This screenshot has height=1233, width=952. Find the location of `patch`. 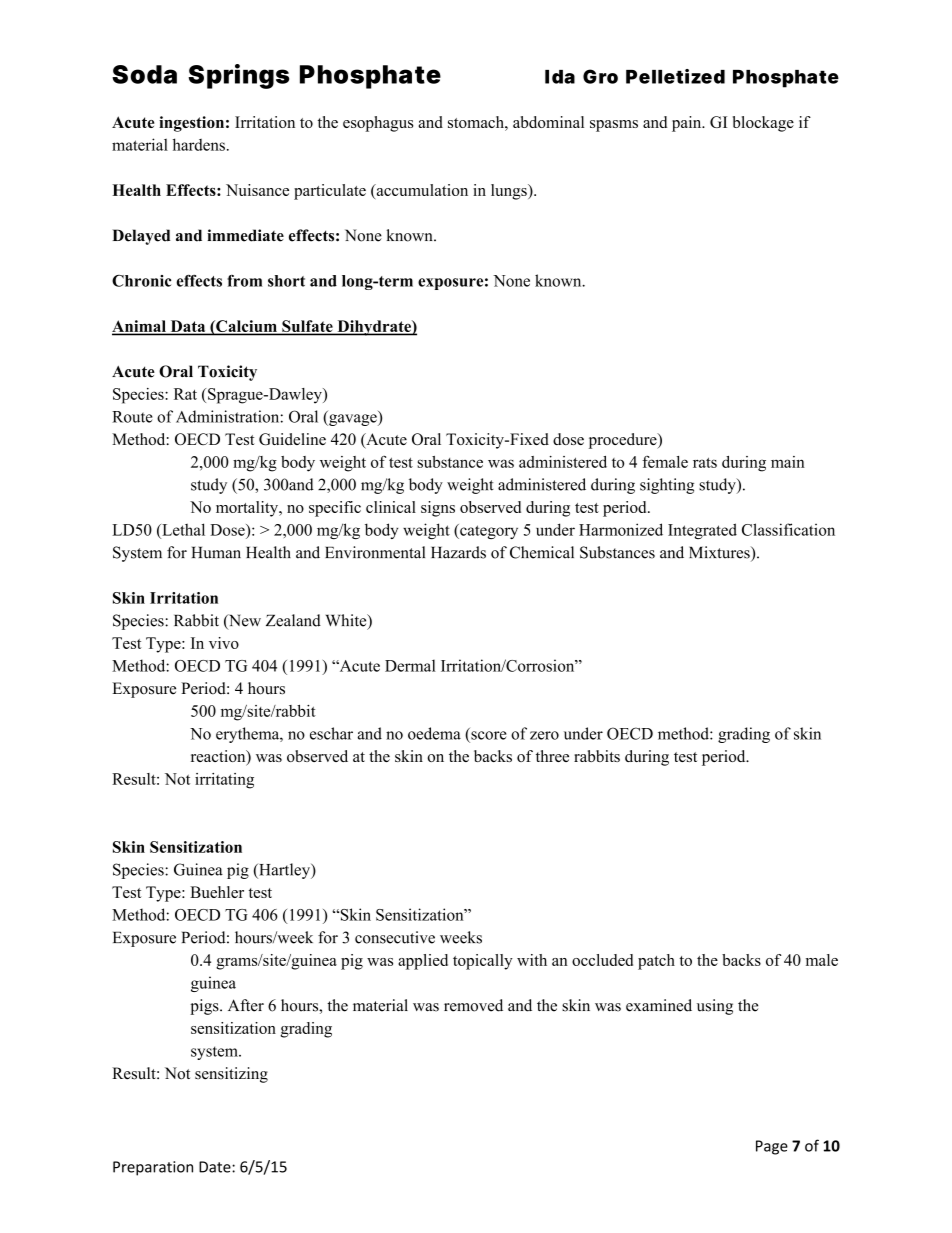

patch is located at coordinates (656, 962).
